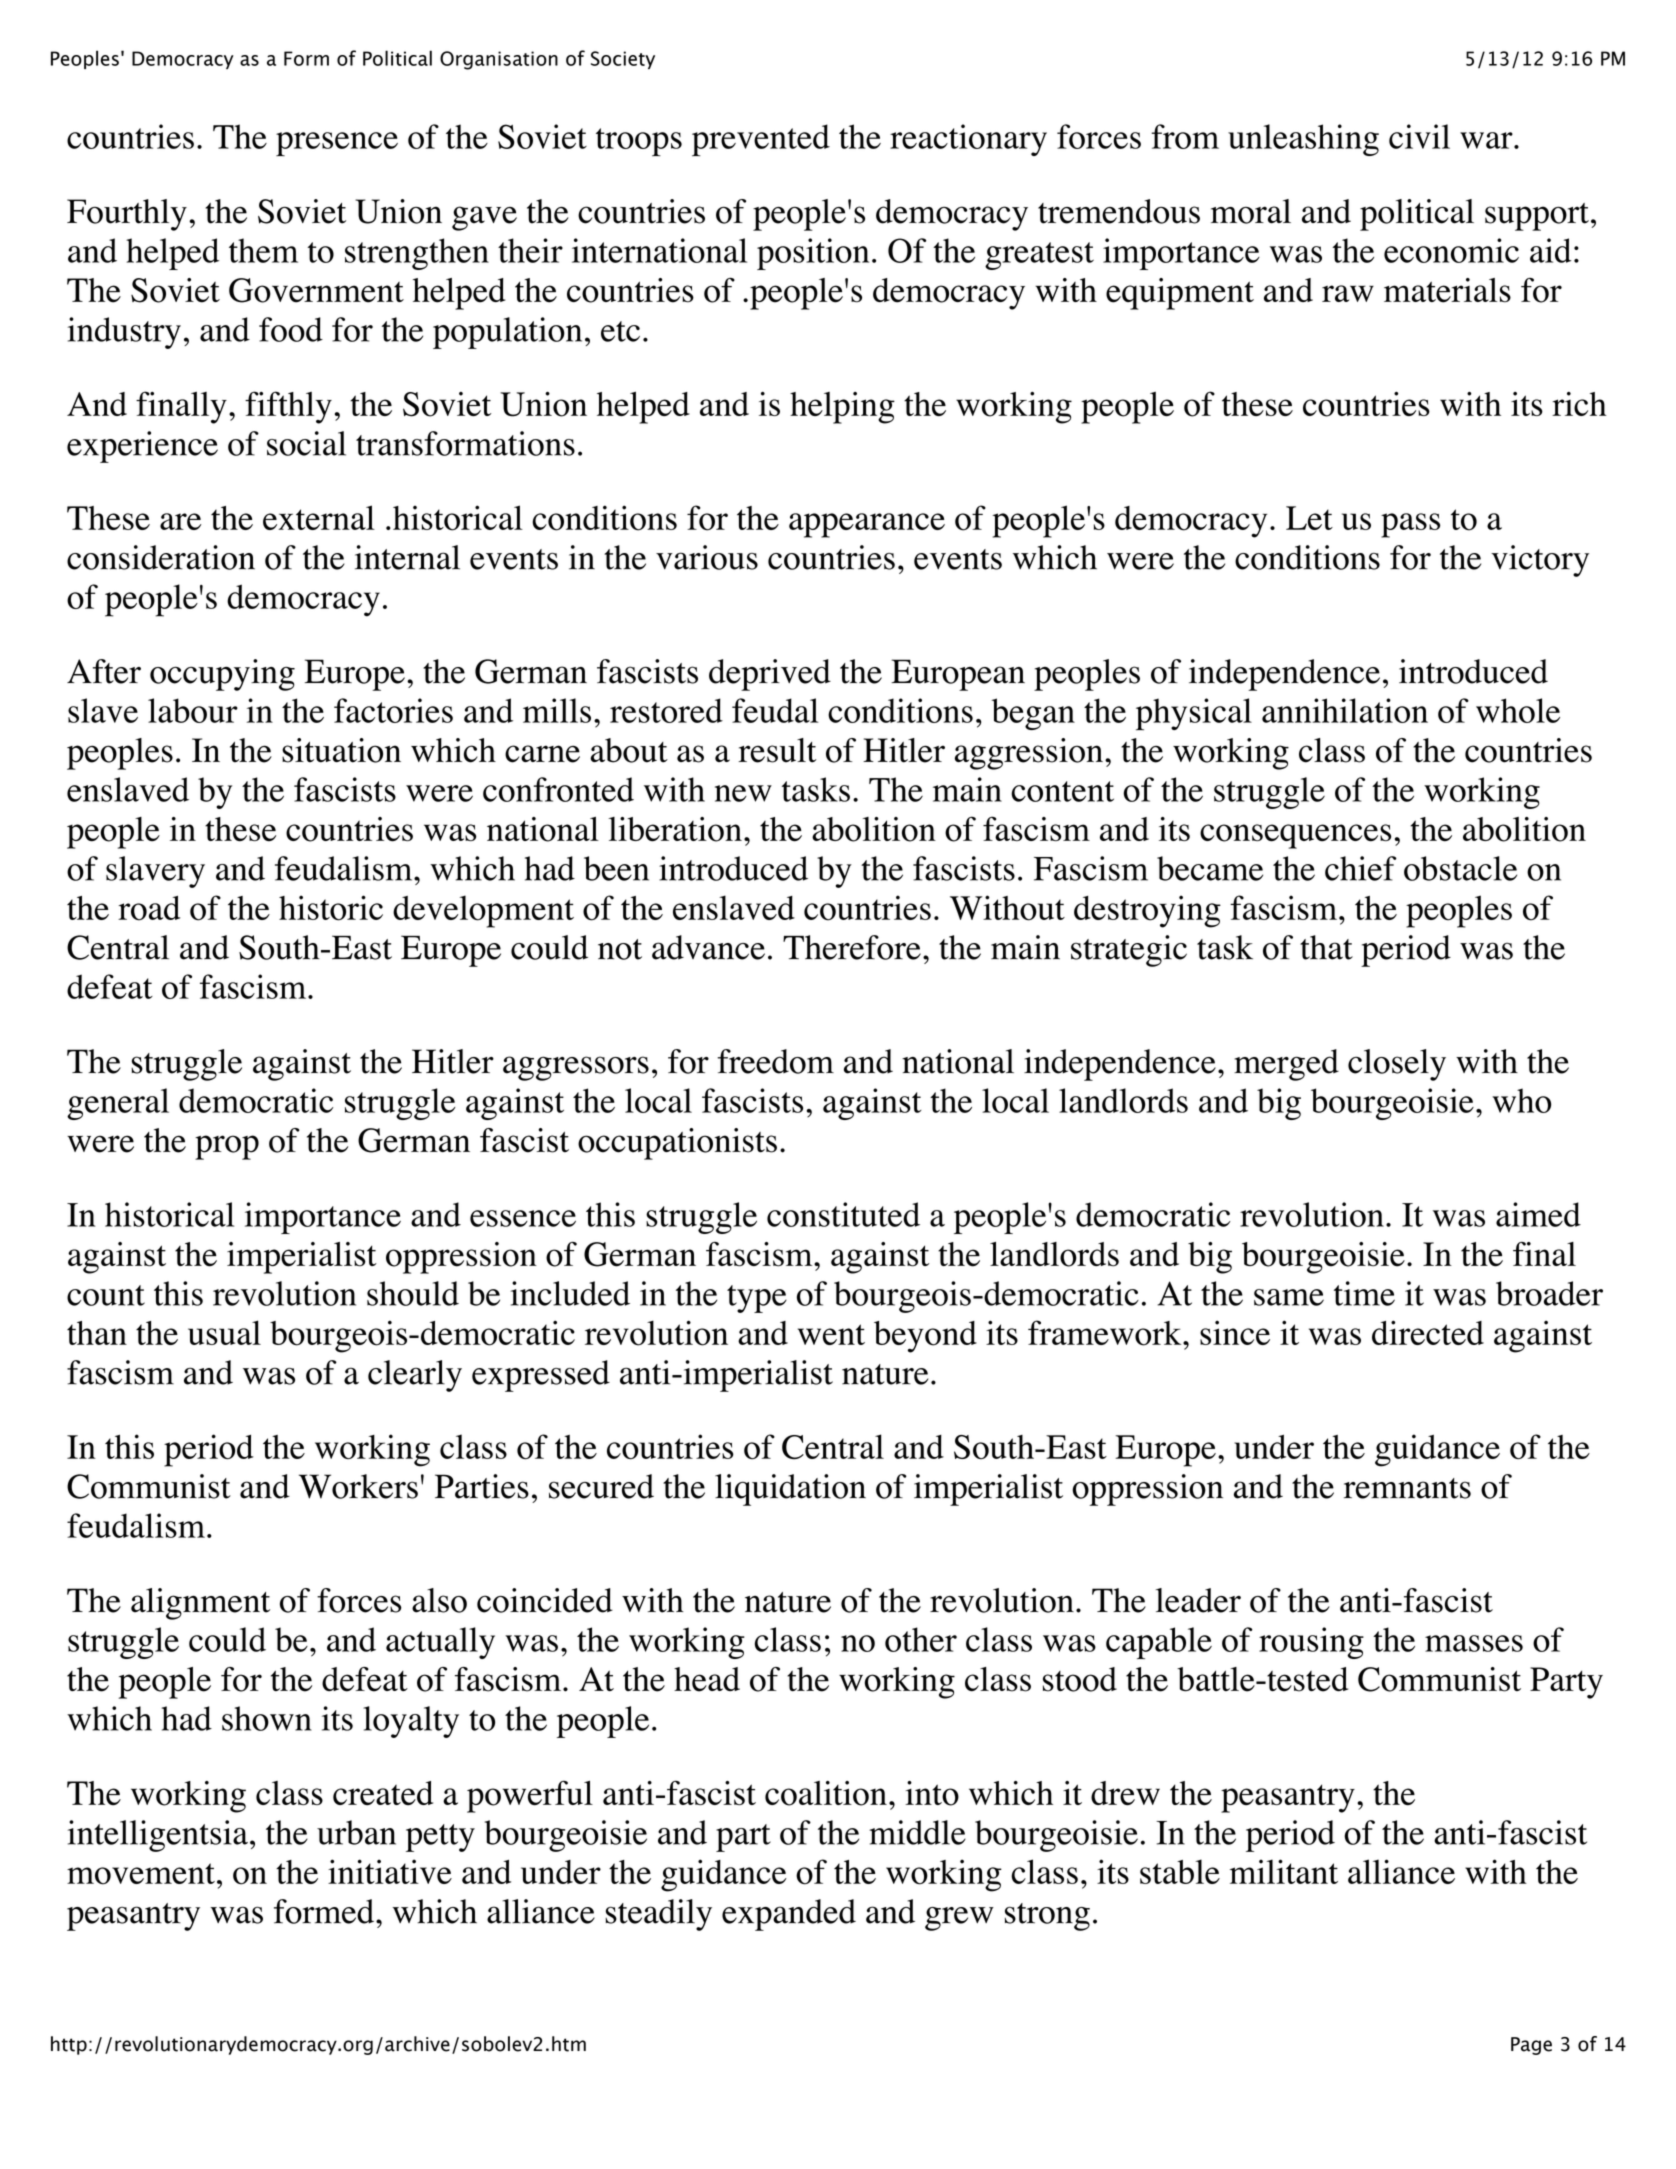 Image resolution: width=1676 pixels, height=2169 pixels. Describe the element at coordinates (227, 1147) in the screenshot. I see `prop` at that location.
